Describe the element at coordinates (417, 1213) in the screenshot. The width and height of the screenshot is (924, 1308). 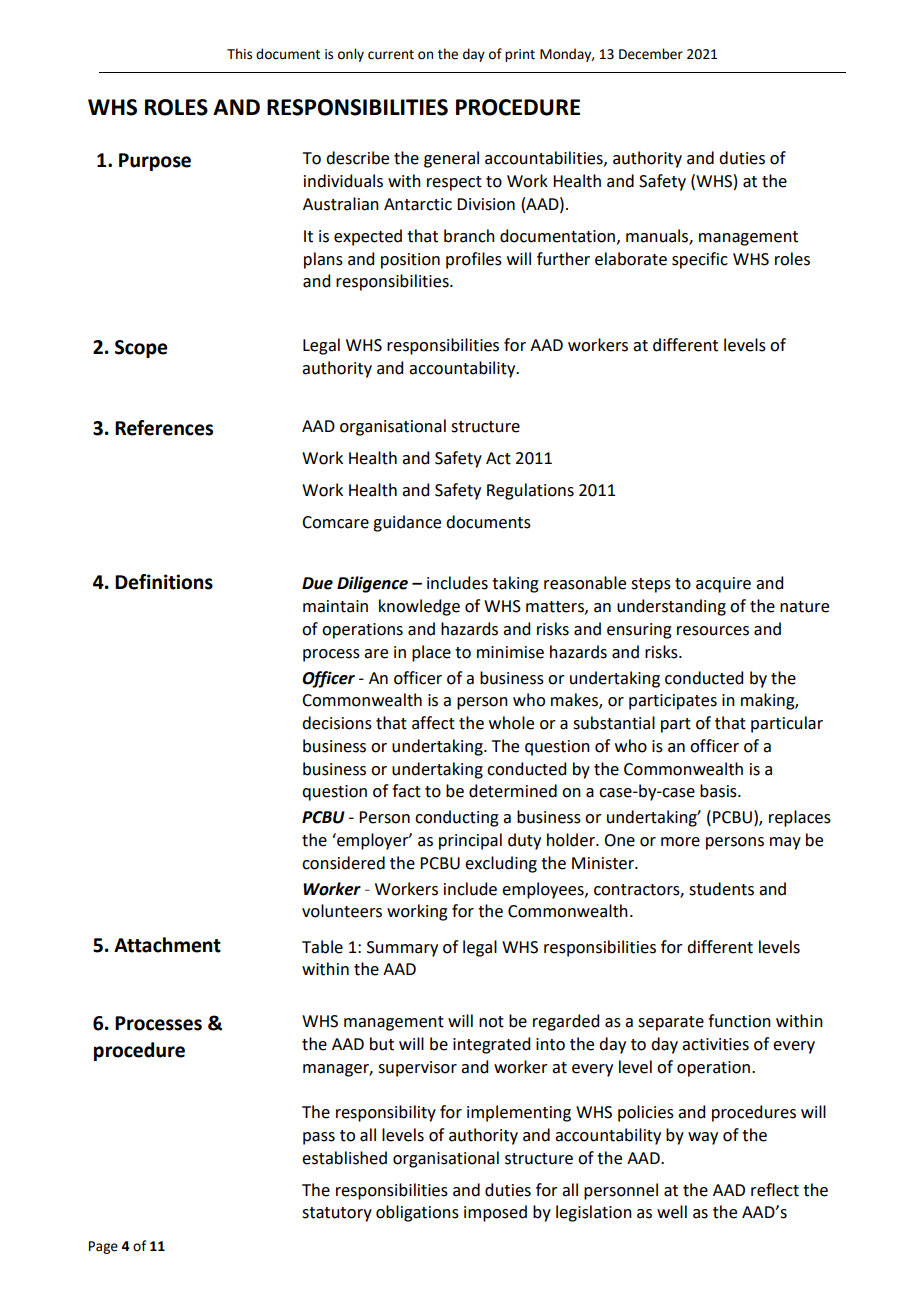
I see `obligations` at that location.
